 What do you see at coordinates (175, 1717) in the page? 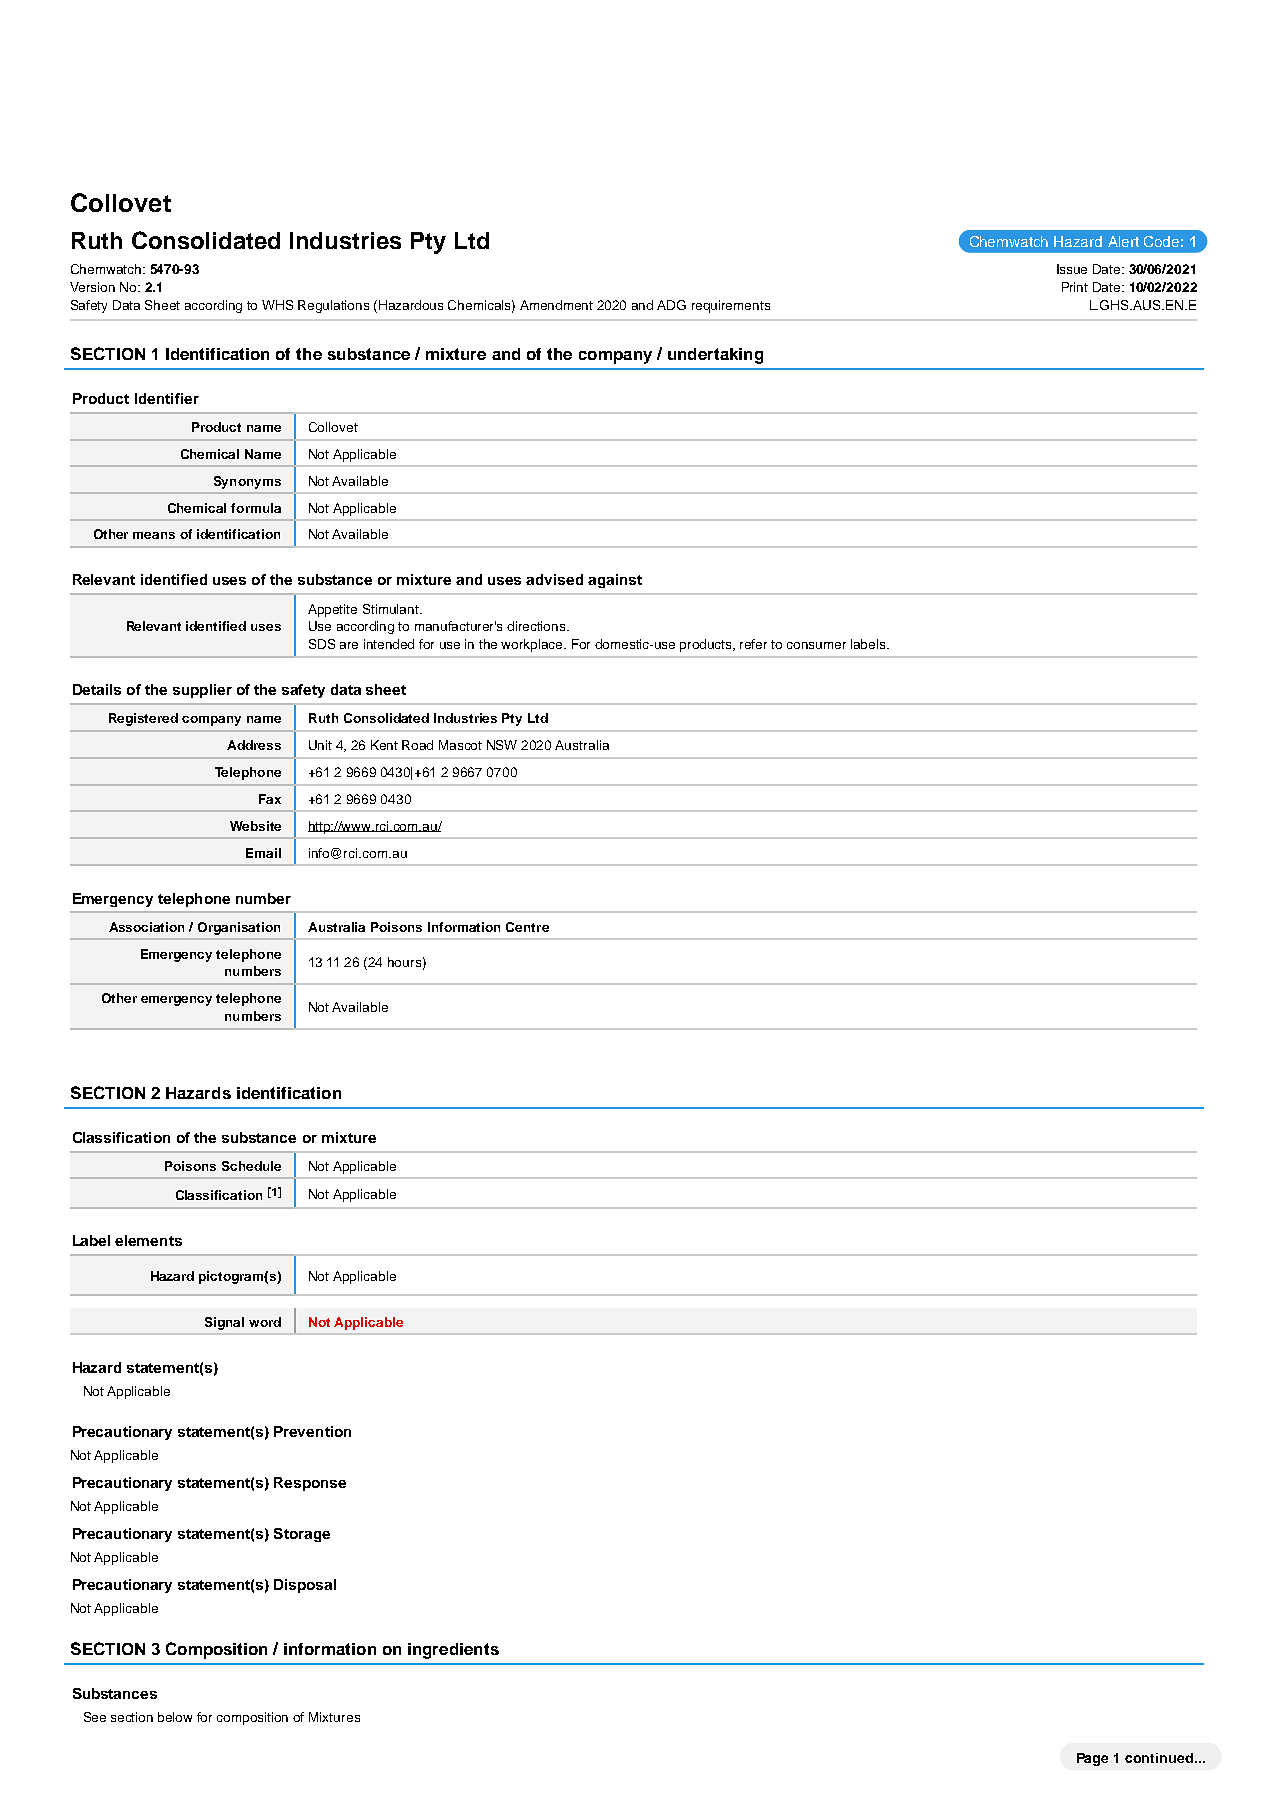
I see `below` at bounding box center [175, 1717].
